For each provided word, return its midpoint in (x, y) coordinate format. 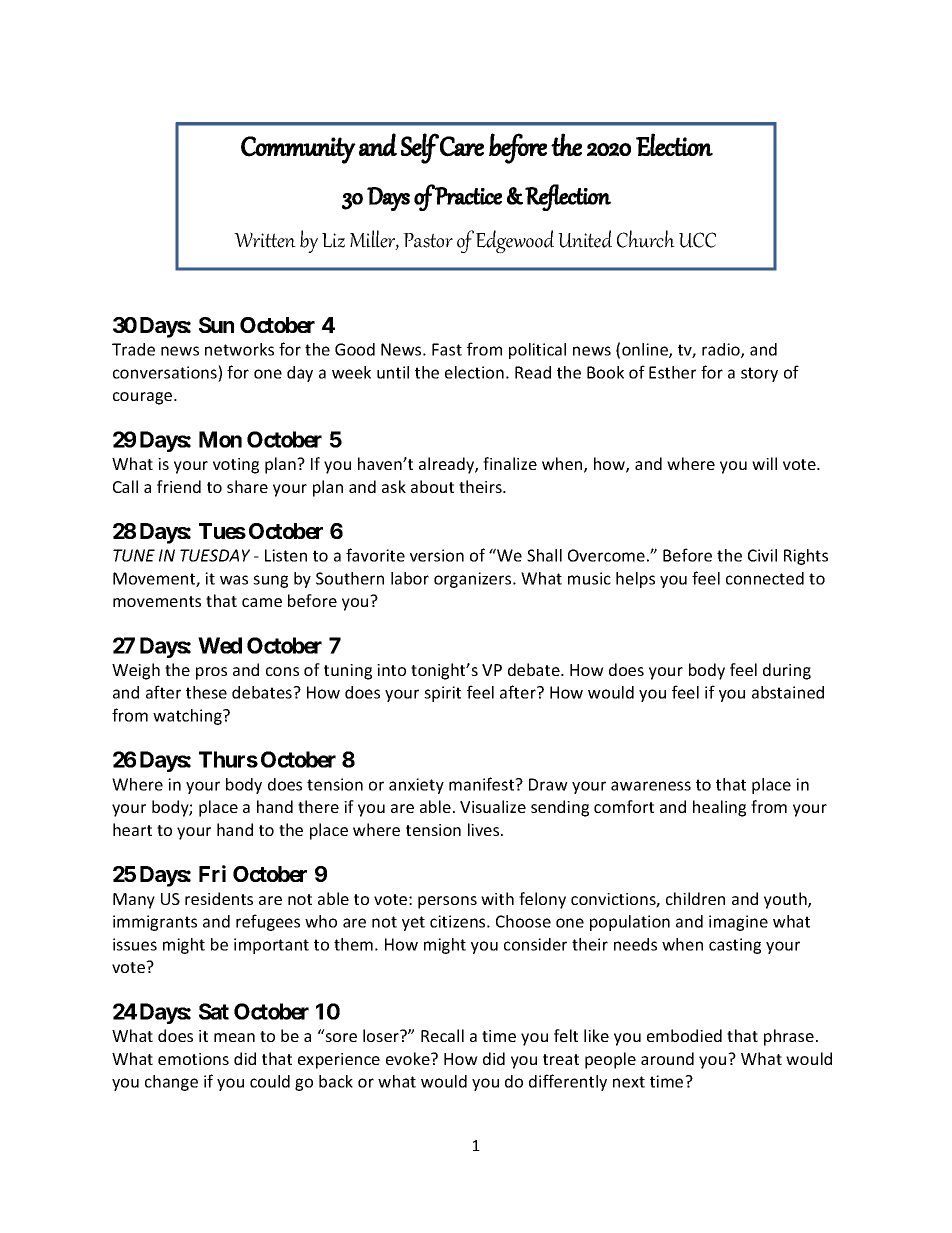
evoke (409, 1058)
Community (298, 150)
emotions (193, 1059)
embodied (684, 1035)
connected (765, 578)
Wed (220, 645)
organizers (474, 580)
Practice (468, 196)
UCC (697, 240)
